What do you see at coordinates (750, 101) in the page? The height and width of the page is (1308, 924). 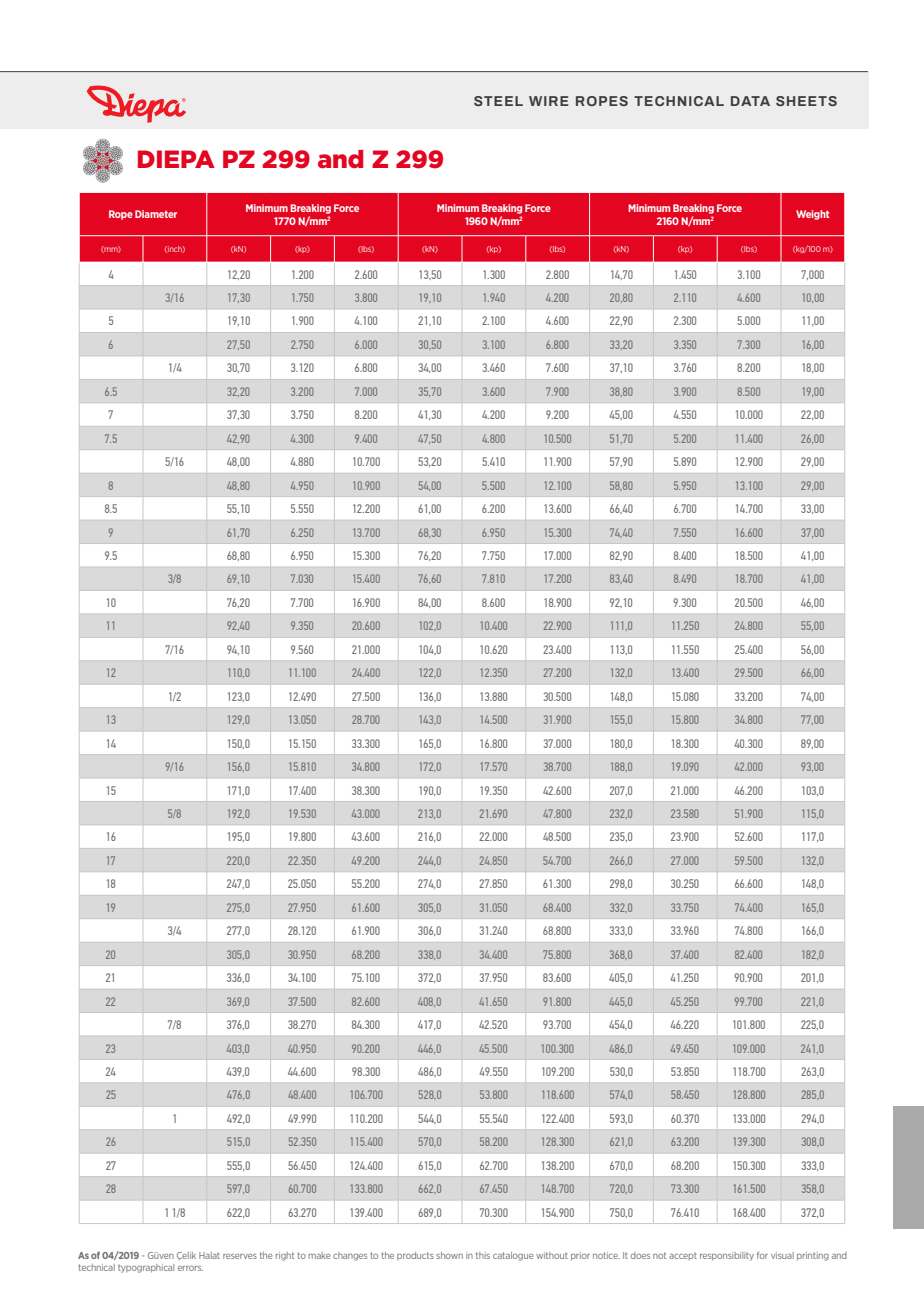 I see `DATA` at bounding box center [750, 101].
